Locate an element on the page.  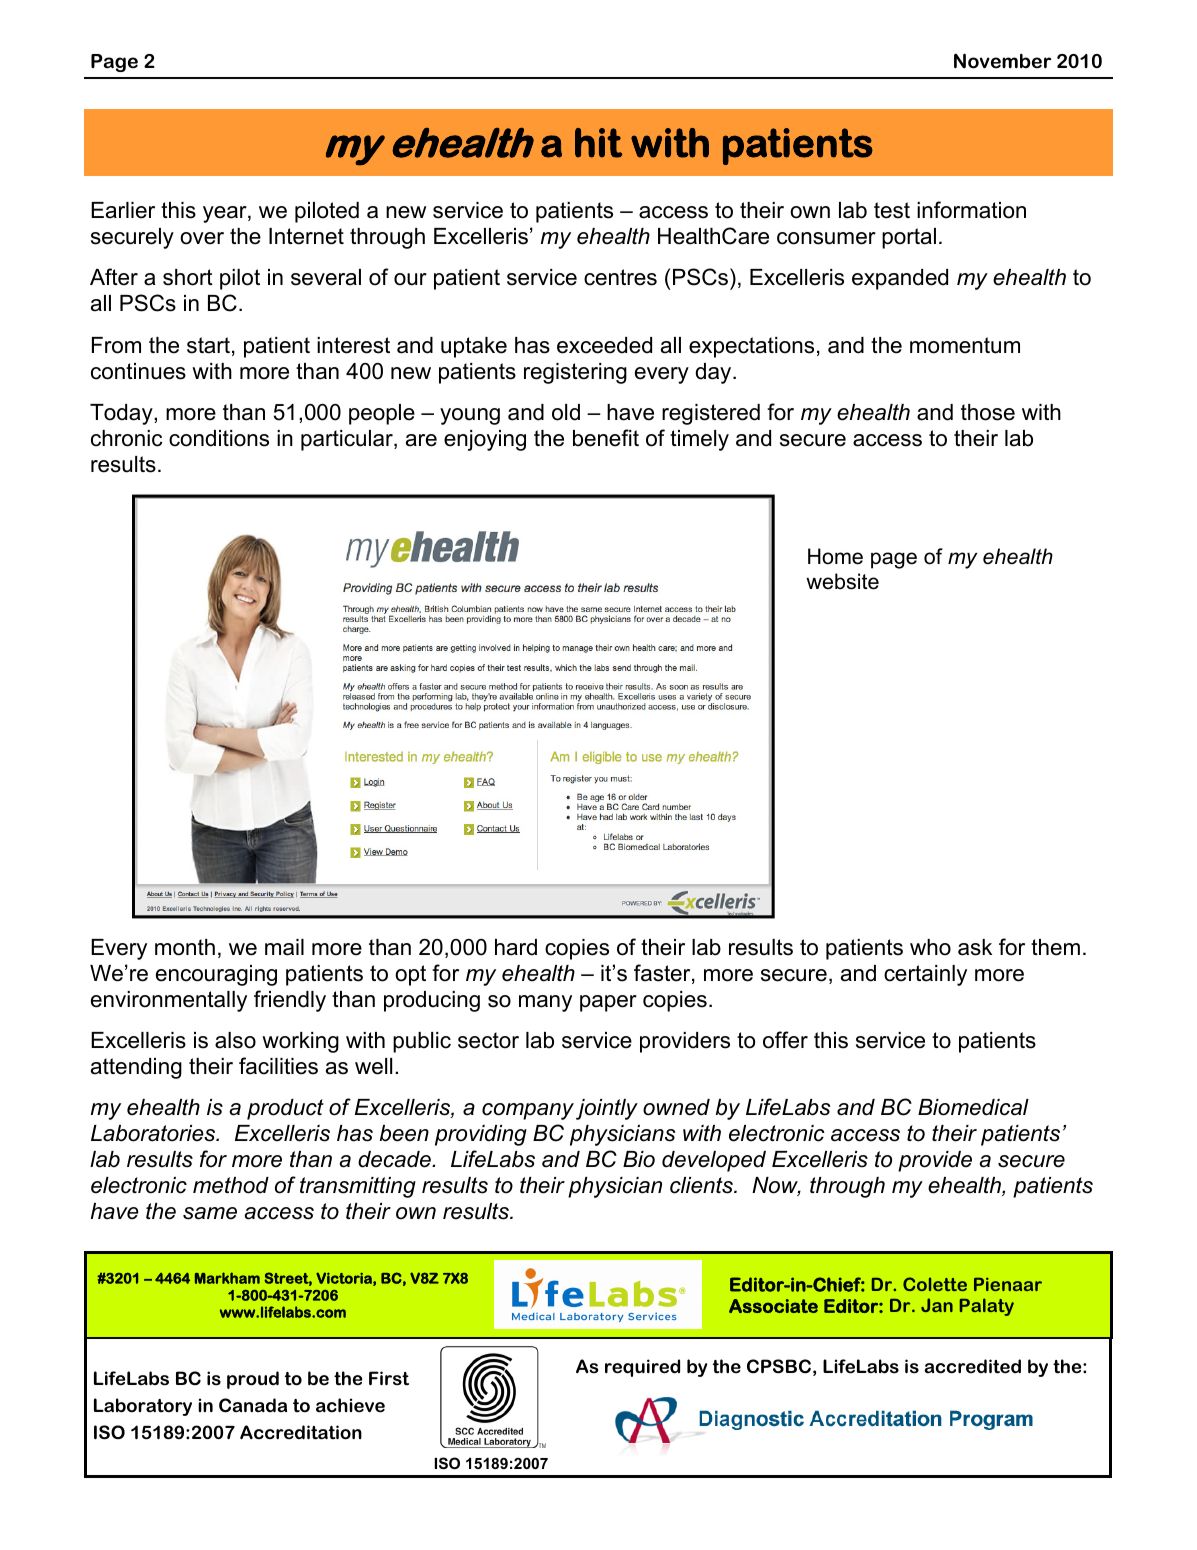
month is located at coordinates (185, 947).
